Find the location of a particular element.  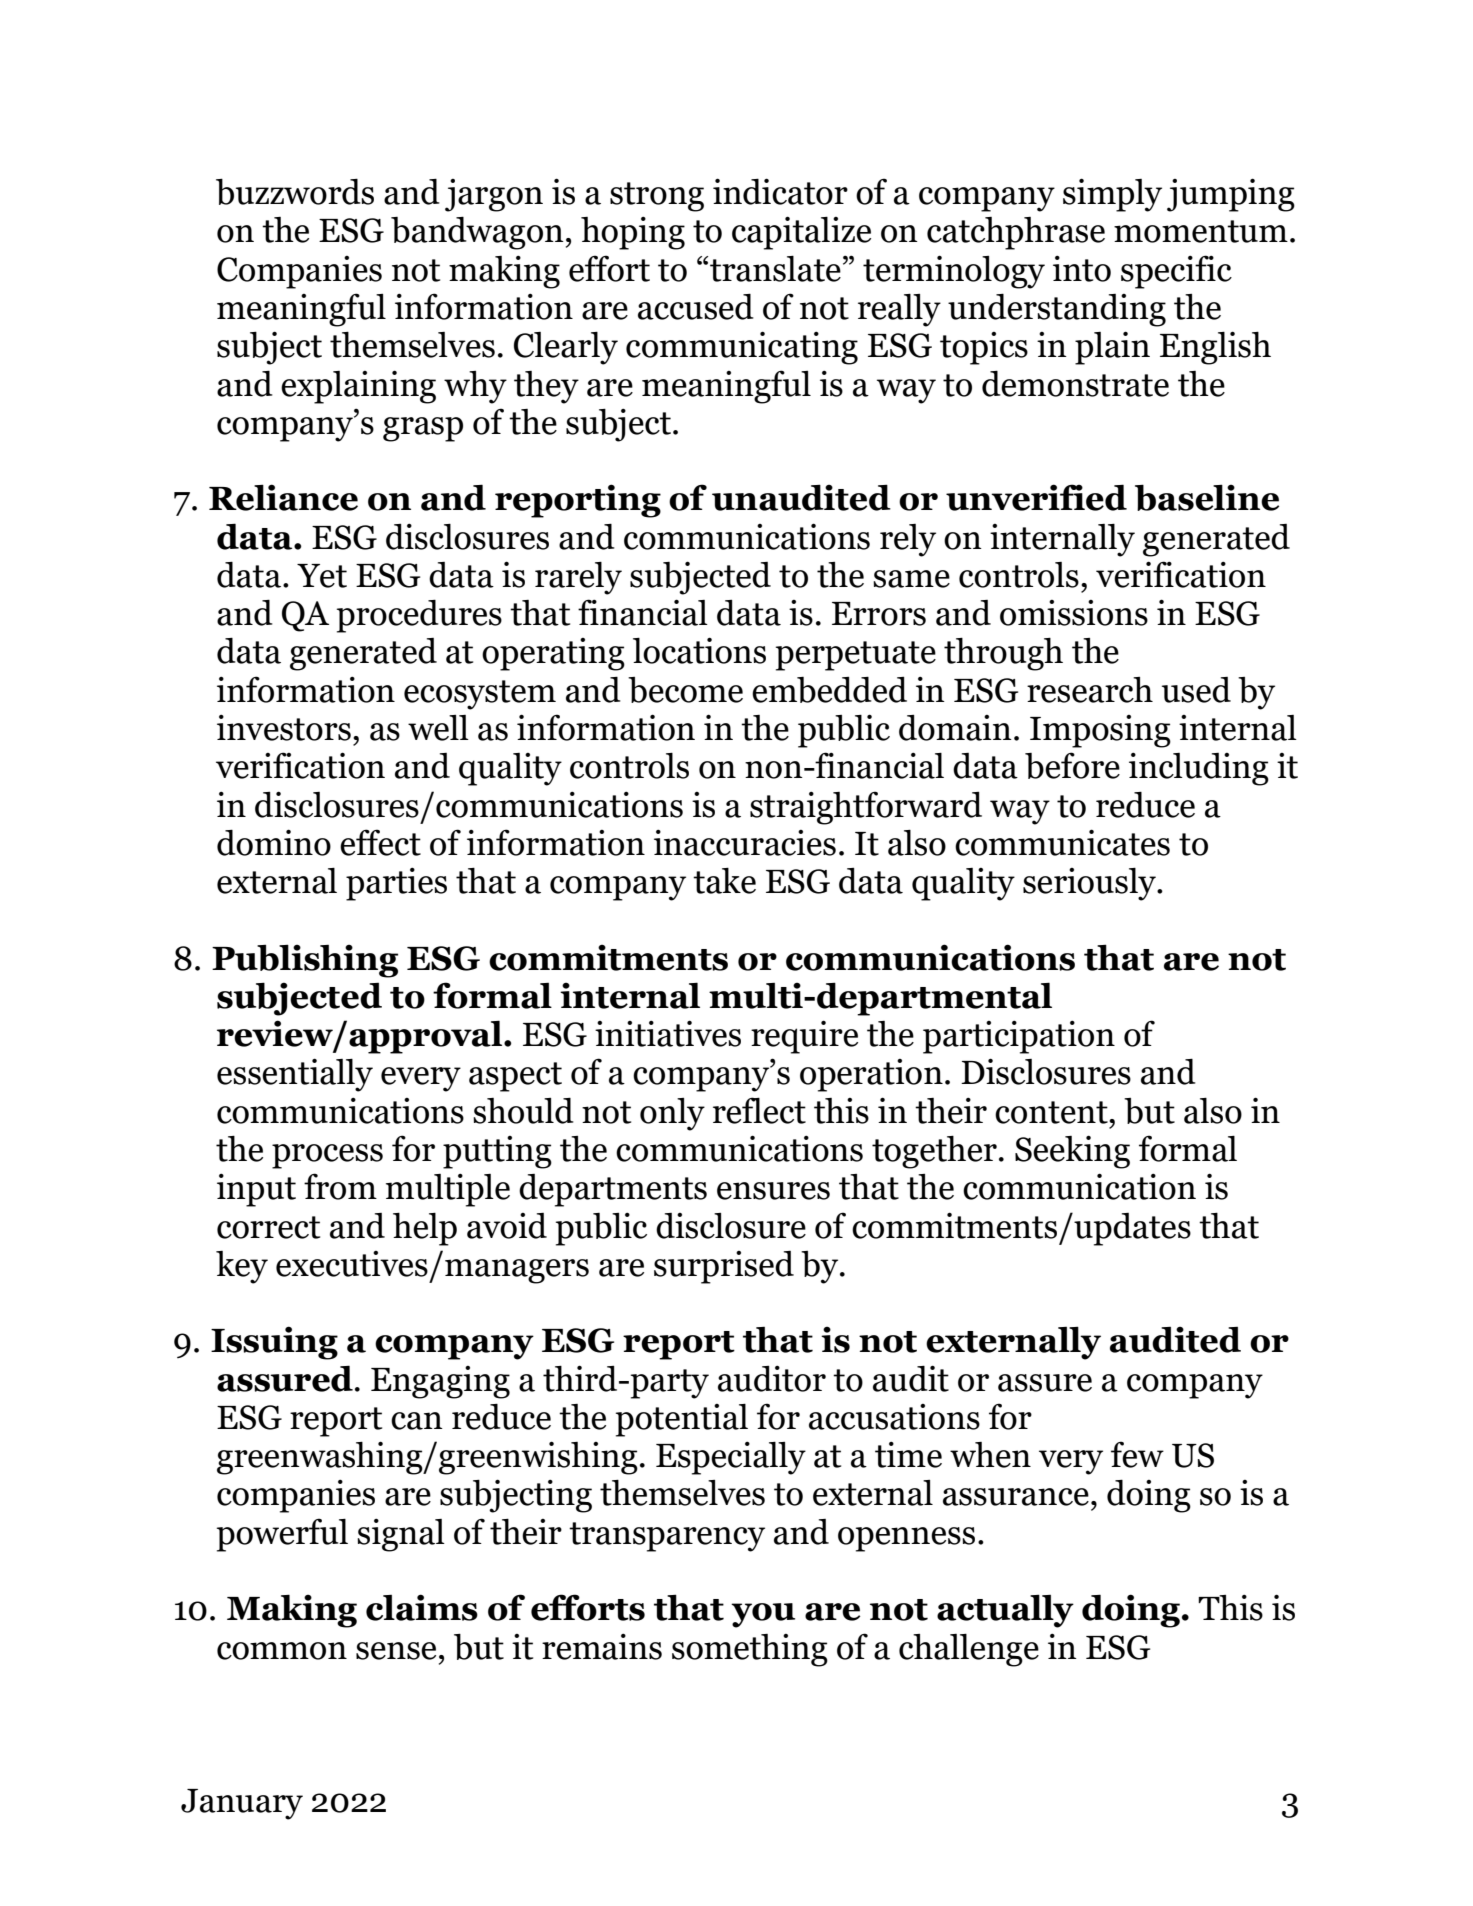

become is located at coordinates (685, 690).
